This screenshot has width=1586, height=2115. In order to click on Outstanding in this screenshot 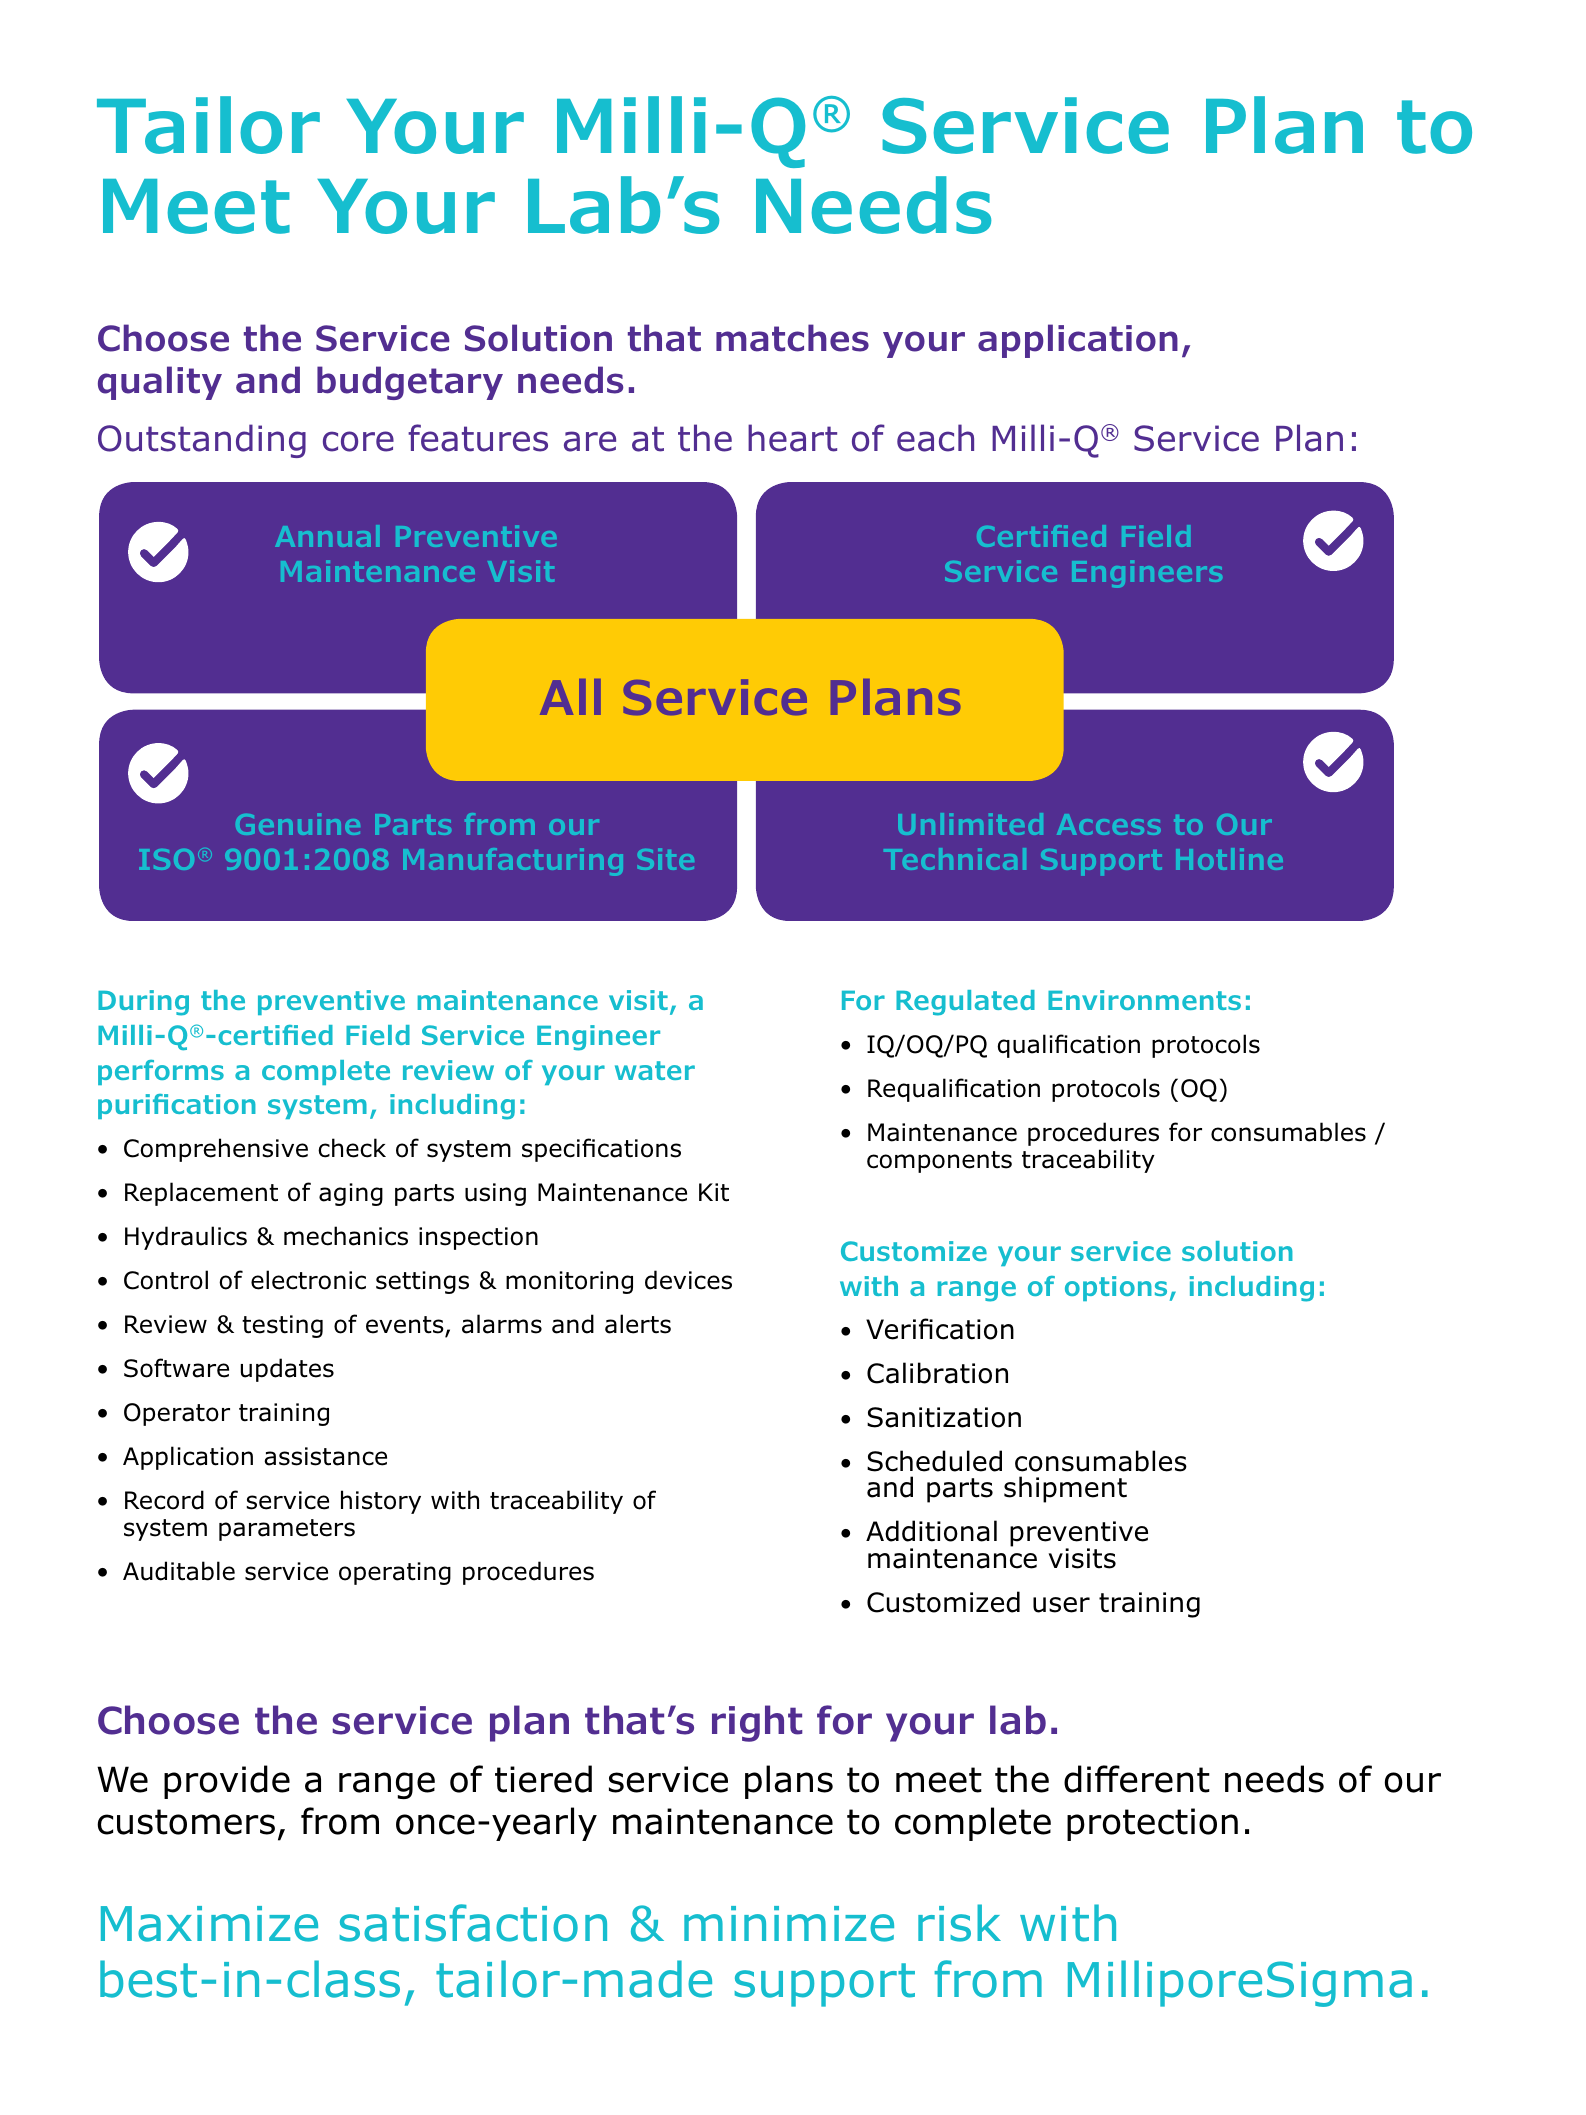, I will do `click(202, 441)`.
